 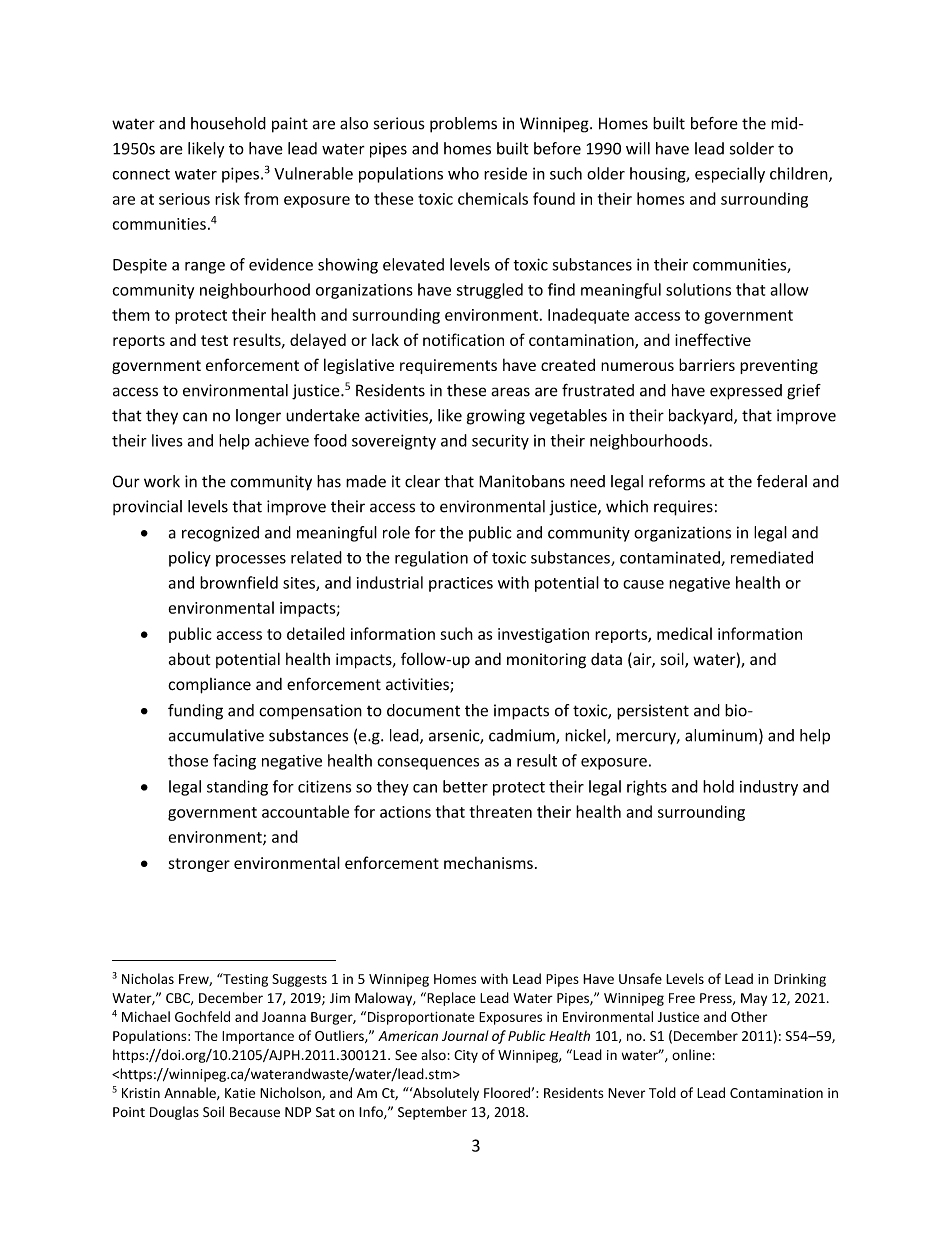 What do you see at coordinates (463, 173) in the screenshot?
I see `who` at bounding box center [463, 173].
